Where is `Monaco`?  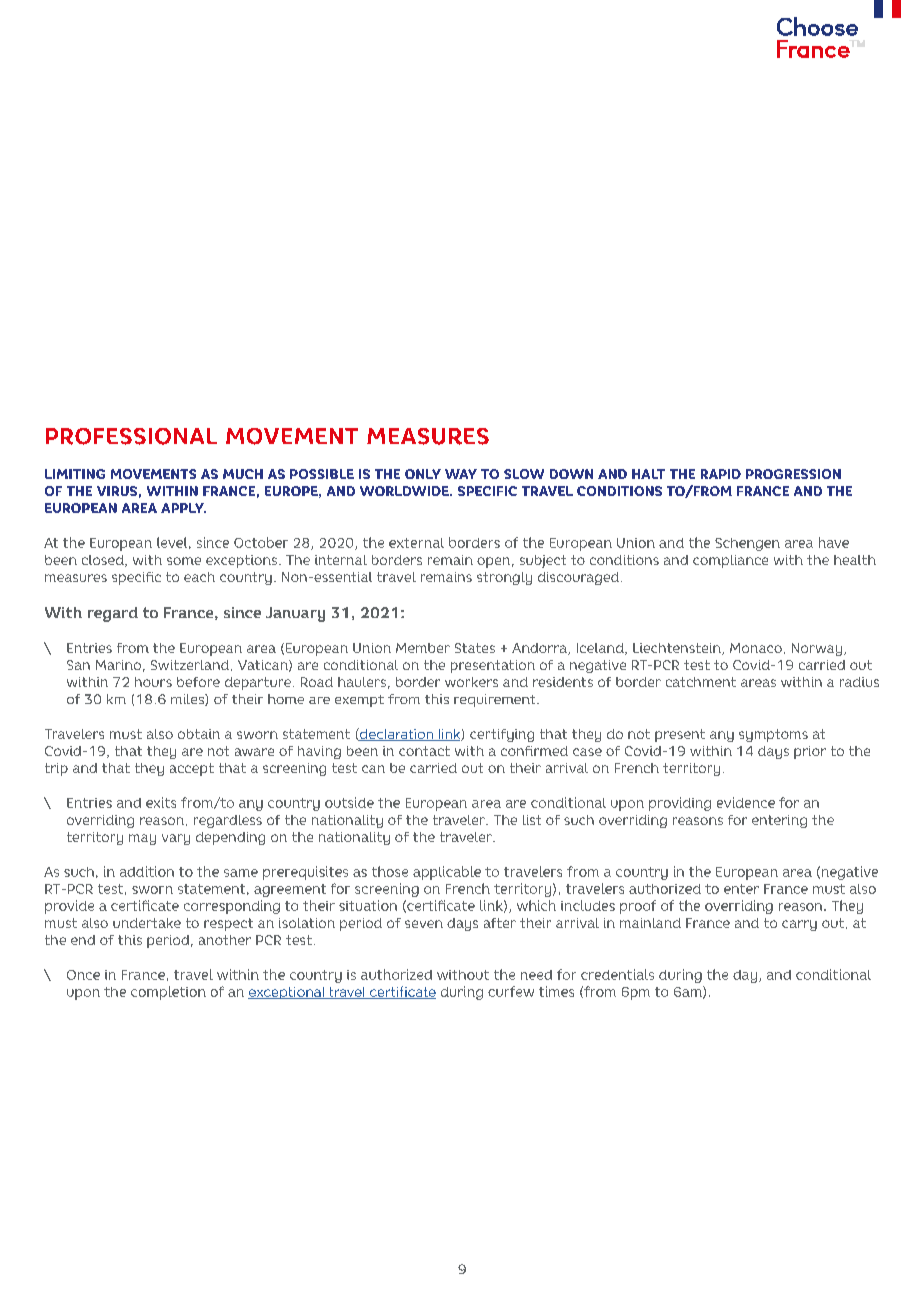
Monaco is located at coordinates (756, 648).
